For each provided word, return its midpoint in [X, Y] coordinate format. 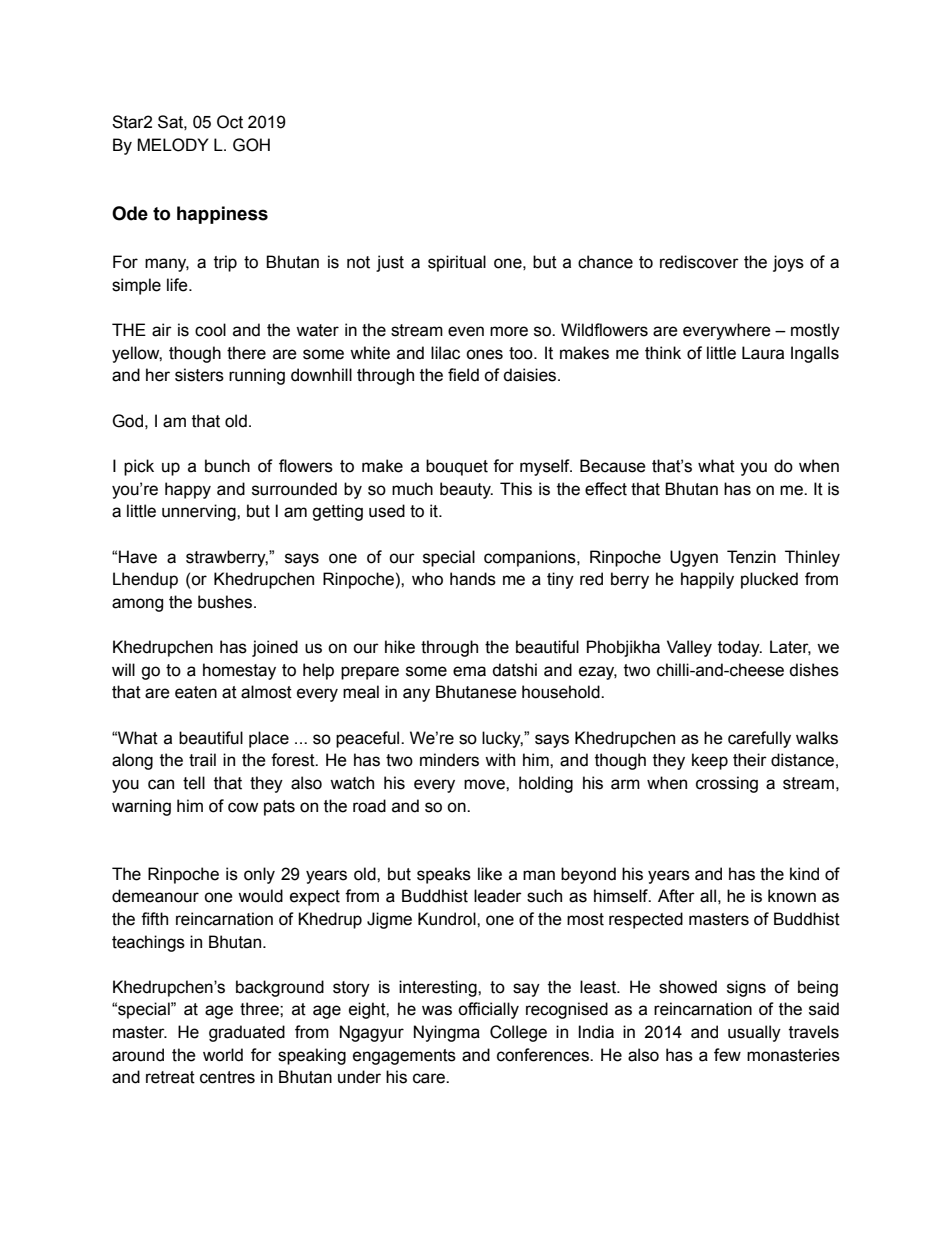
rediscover [699, 262]
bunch [227, 466]
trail [202, 760]
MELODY [173, 145]
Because [613, 466]
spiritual [457, 263]
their [750, 760]
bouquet [457, 467]
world [223, 1055]
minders [449, 760]
